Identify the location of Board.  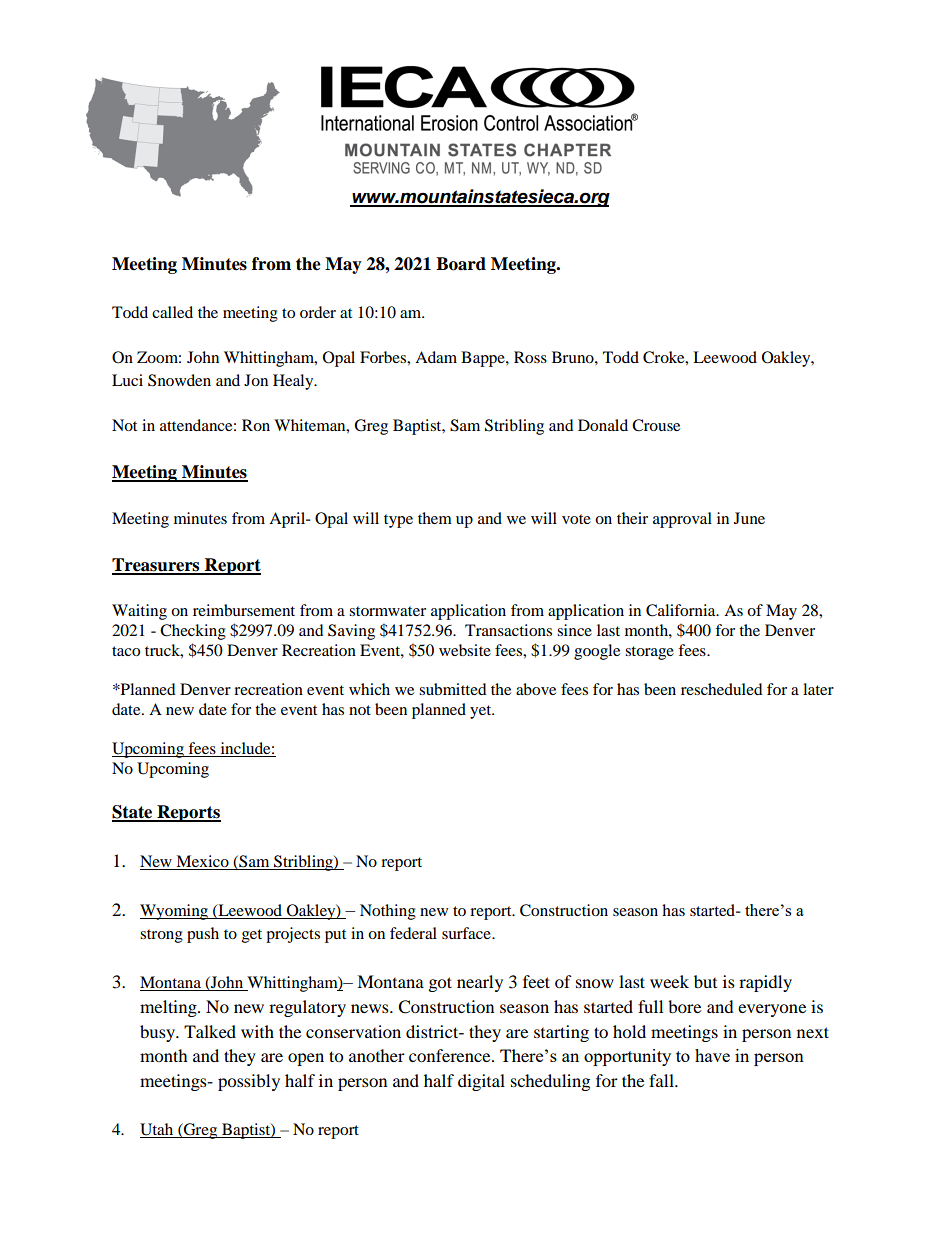
(461, 264).
